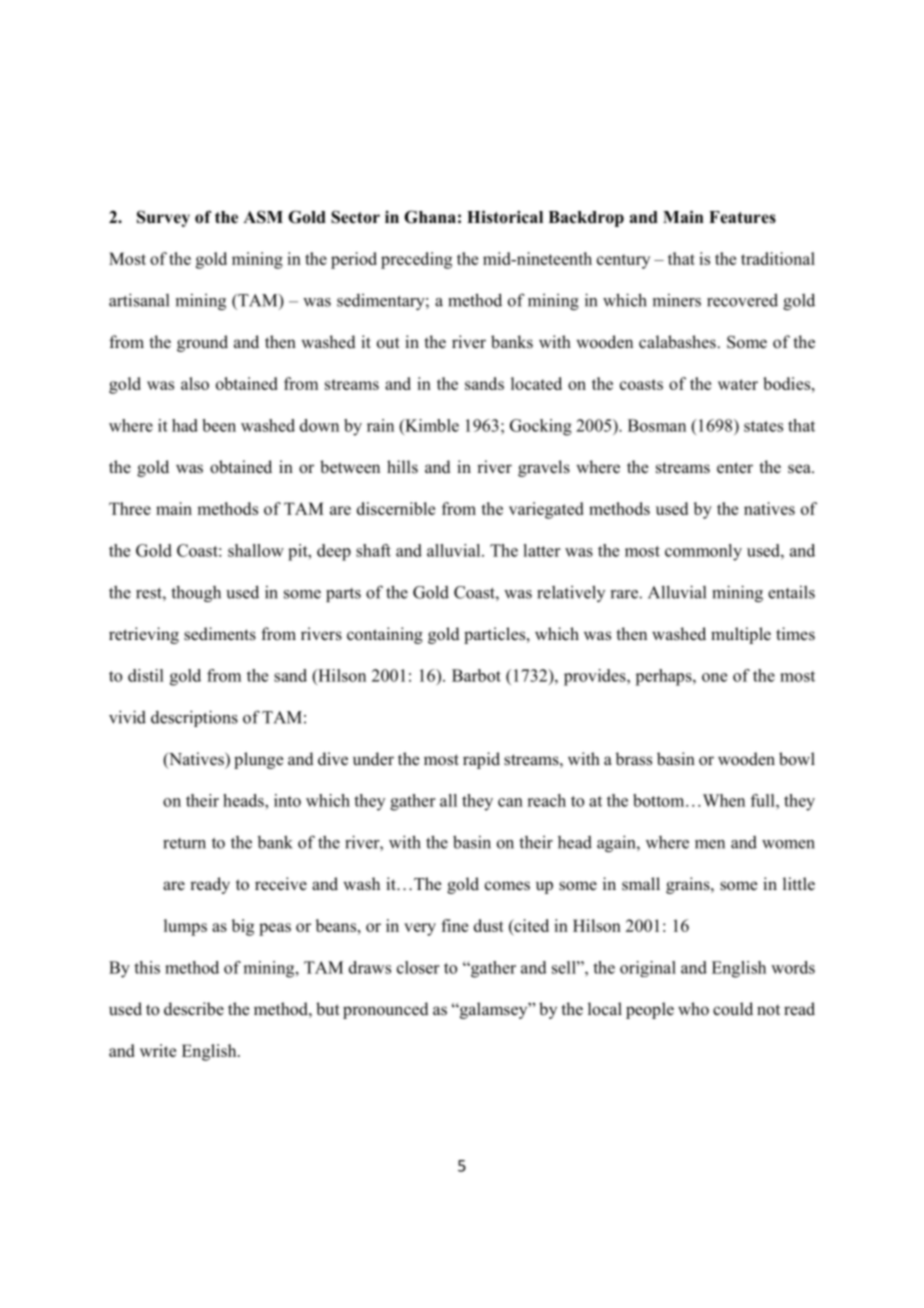 The image size is (924, 1308). What do you see at coordinates (259, 760) in the screenshot?
I see `plunge` at bounding box center [259, 760].
